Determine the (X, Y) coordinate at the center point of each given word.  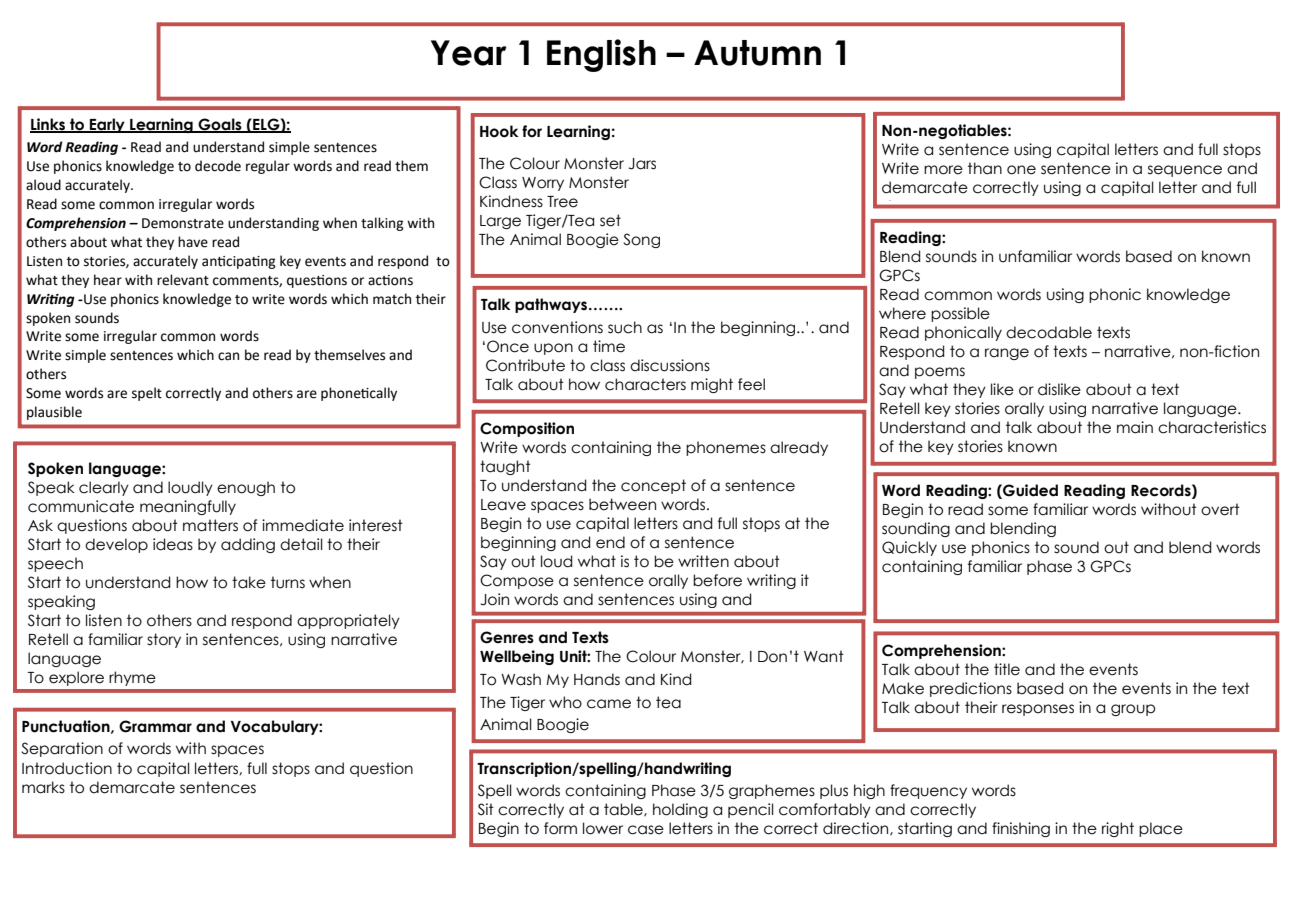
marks (43, 787)
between (622, 504)
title (1007, 669)
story (164, 640)
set (610, 220)
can (228, 356)
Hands (597, 679)
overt (1220, 509)
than (985, 168)
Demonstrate (183, 223)
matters (210, 525)
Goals (220, 125)
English (601, 55)
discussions (670, 365)
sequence (1185, 171)
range (1007, 354)
